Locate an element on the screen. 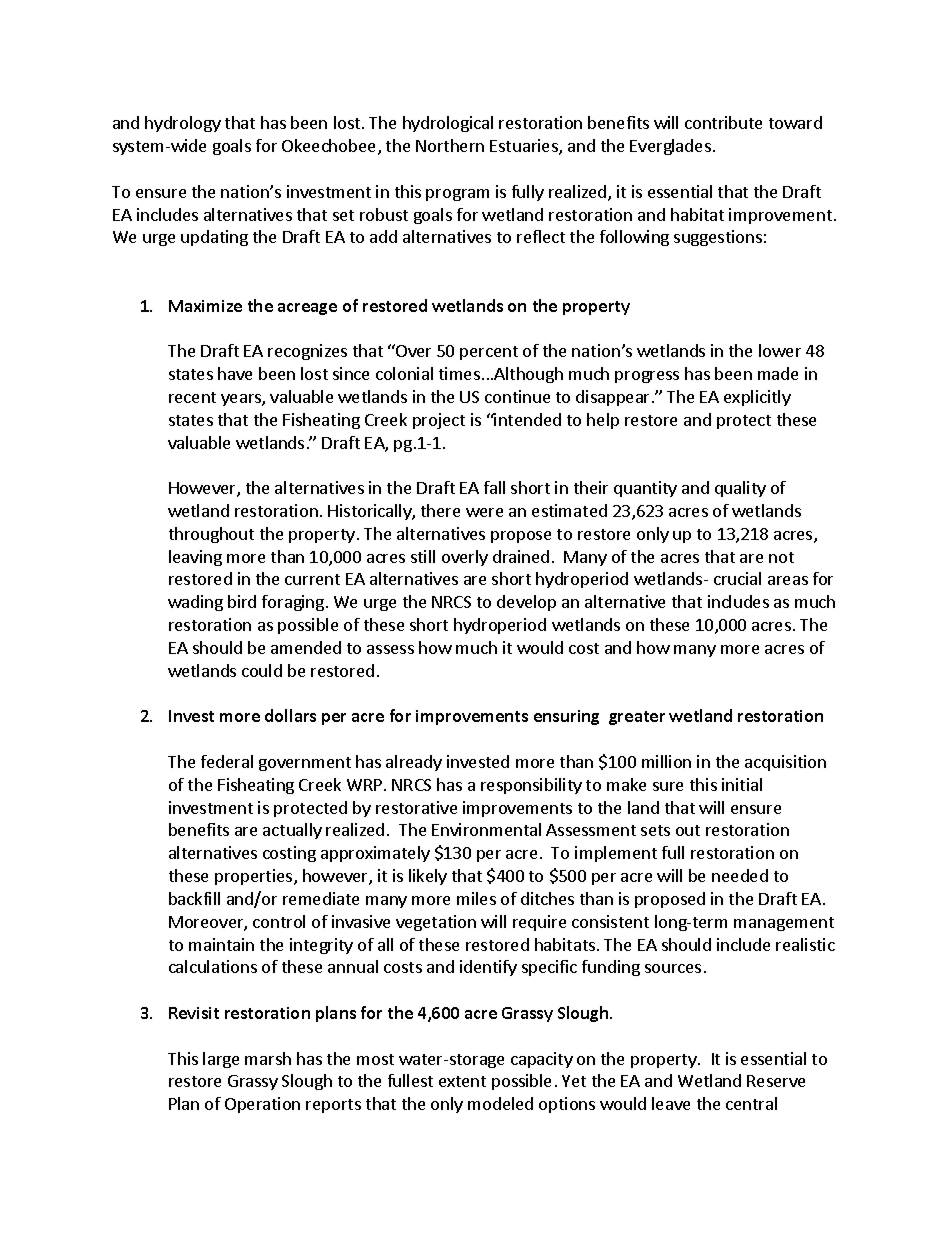 Image resolution: width=952 pixels, height=1233 pixels. hydrology is located at coordinates (183, 124).
